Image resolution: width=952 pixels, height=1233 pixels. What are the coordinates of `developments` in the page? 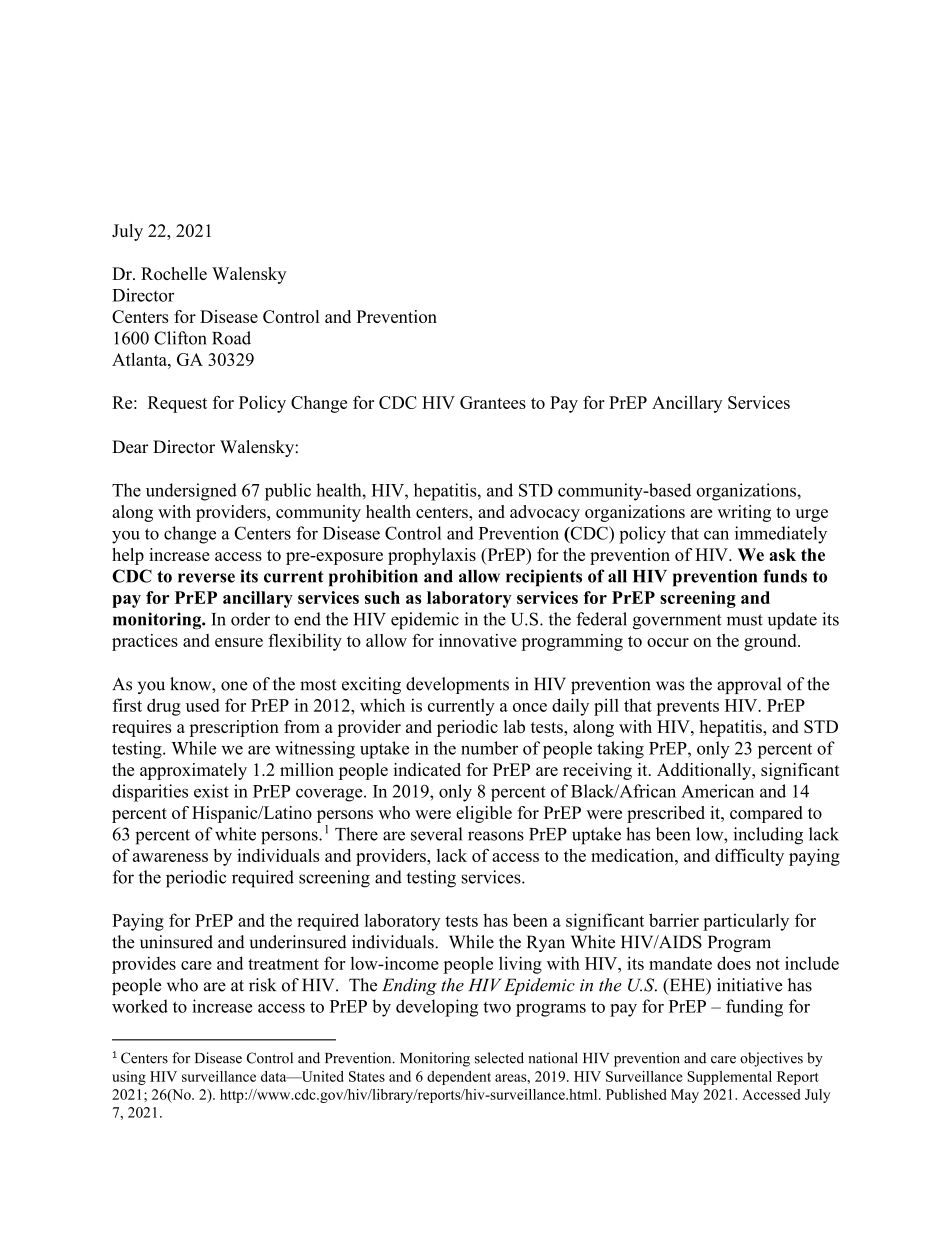 It's located at (457, 685).
